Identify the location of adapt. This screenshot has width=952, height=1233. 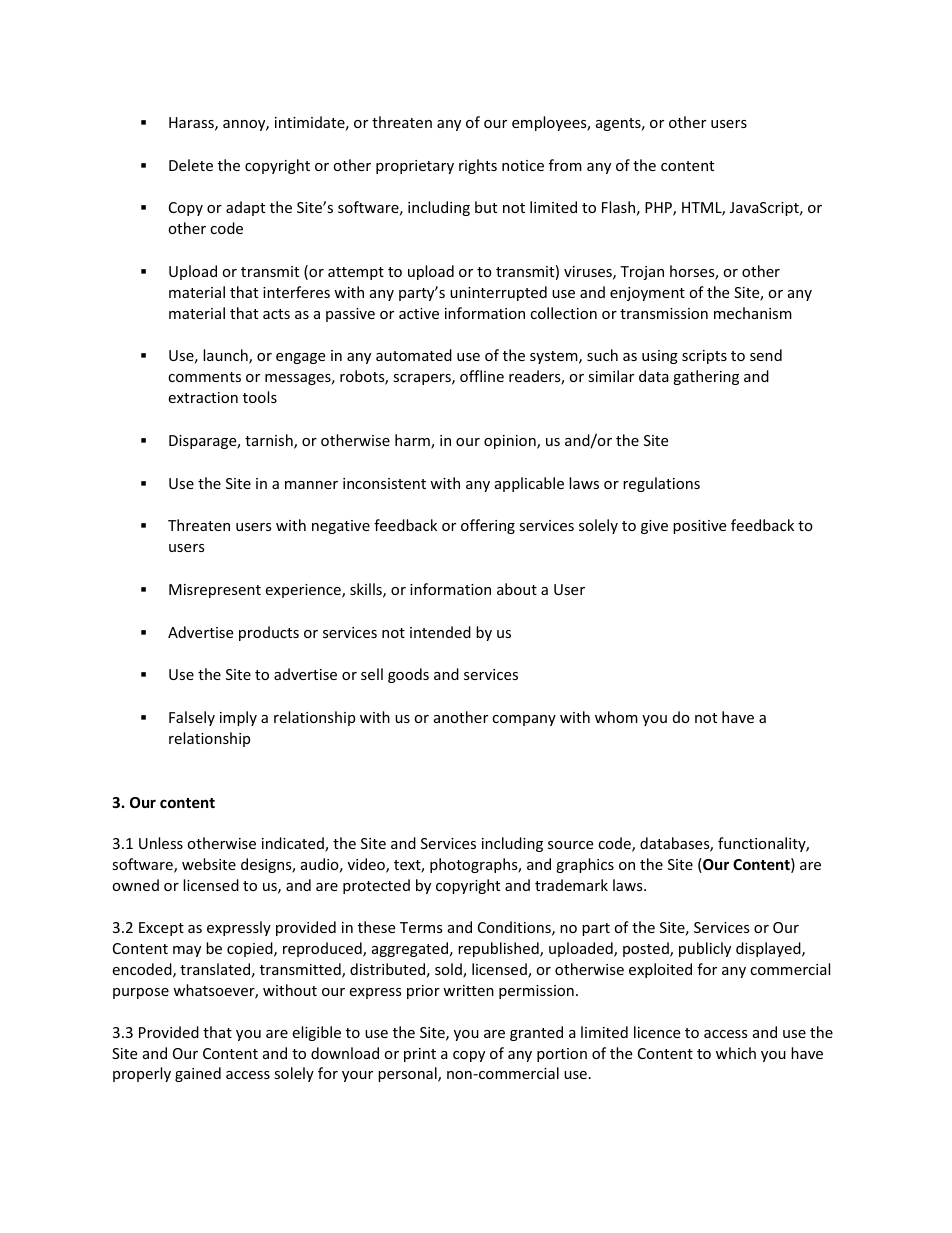
(245, 208).
